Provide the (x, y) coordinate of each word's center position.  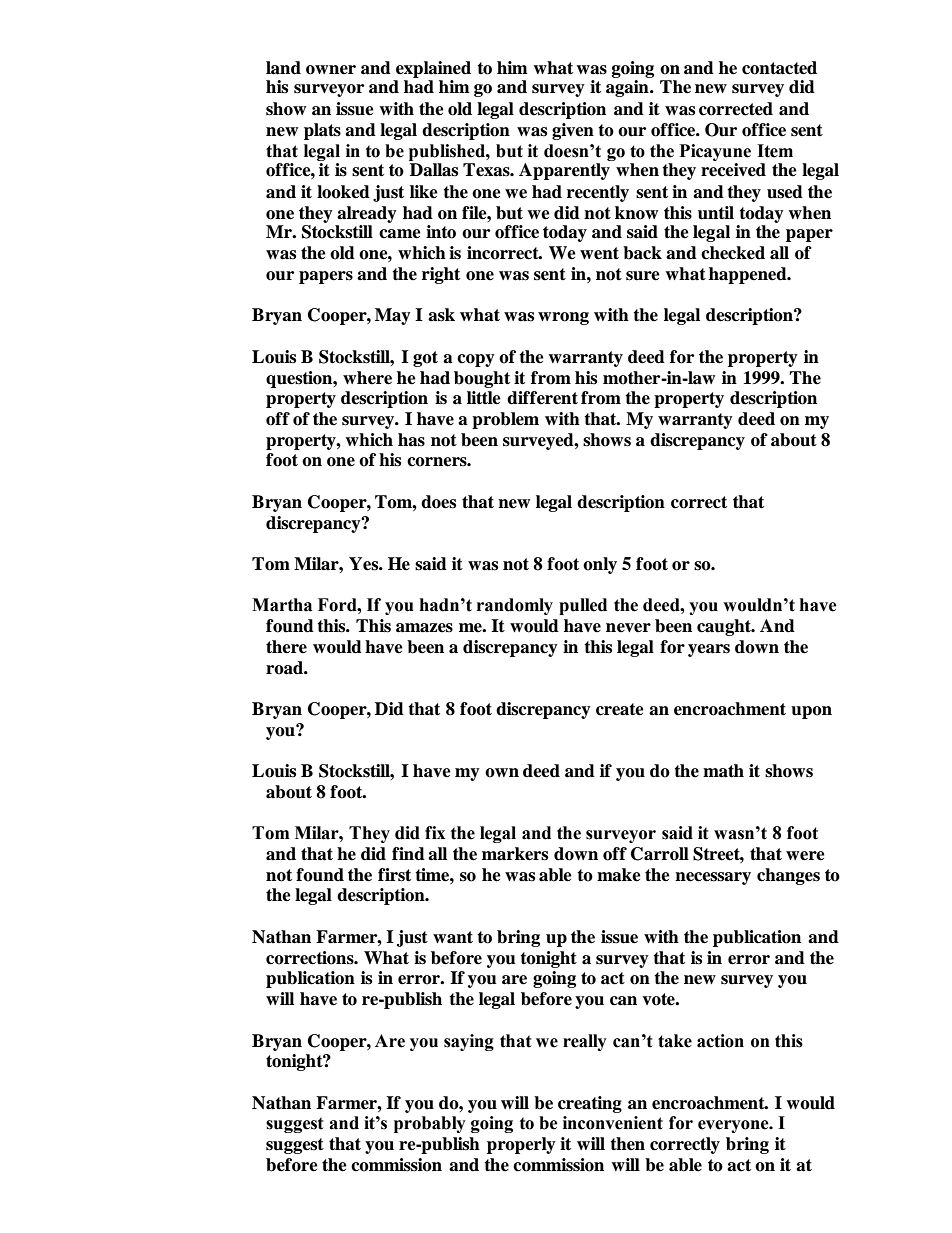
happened (749, 275)
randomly (515, 606)
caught (725, 627)
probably (430, 1124)
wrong (563, 318)
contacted (779, 68)
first (394, 875)
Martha (282, 605)
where (367, 378)
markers (515, 854)
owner (331, 70)
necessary (713, 878)
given (573, 131)
